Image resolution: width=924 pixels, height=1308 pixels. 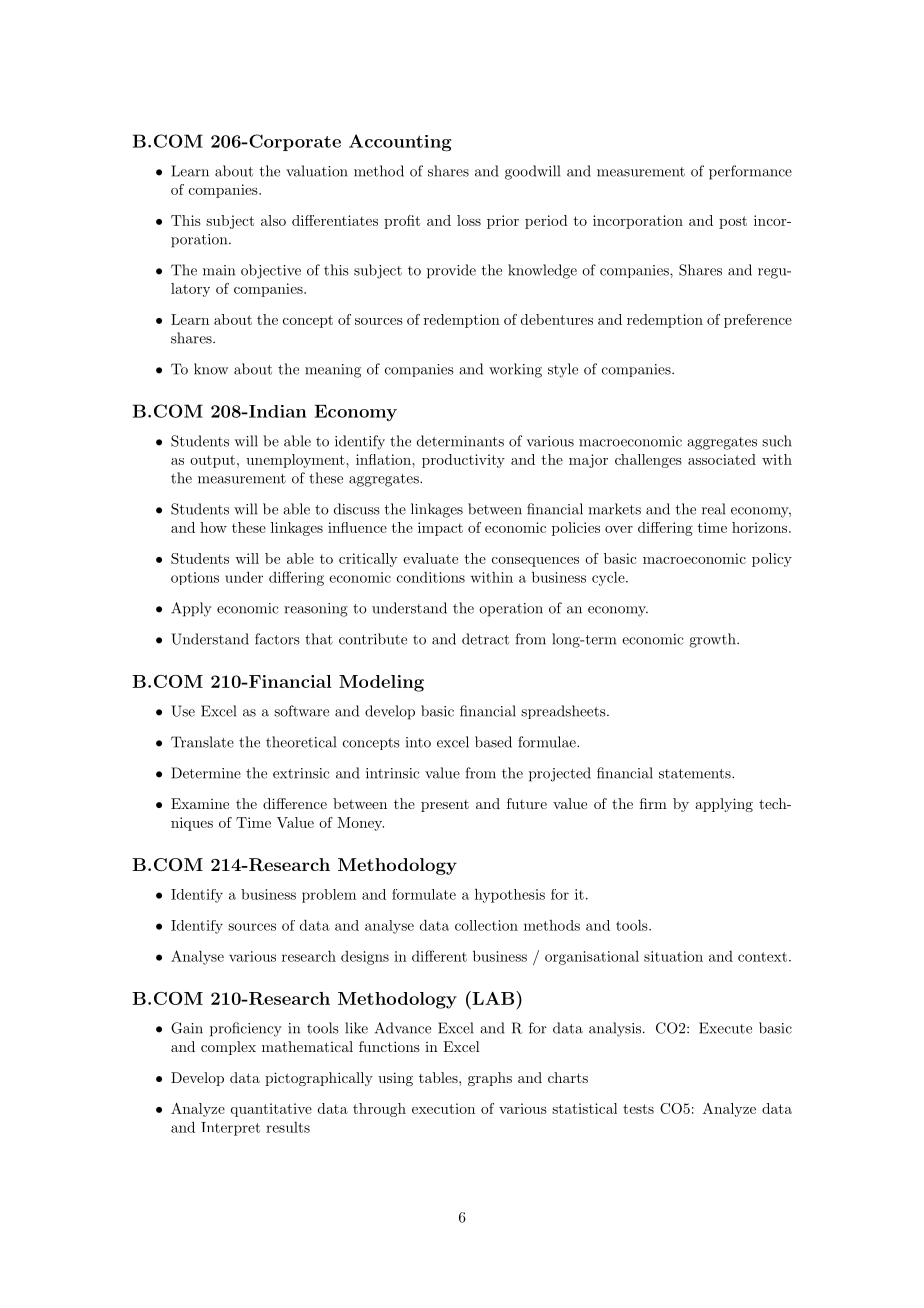 What do you see at coordinates (445, 806) in the screenshot?
I see `present` at bounding box center [445, 806].
